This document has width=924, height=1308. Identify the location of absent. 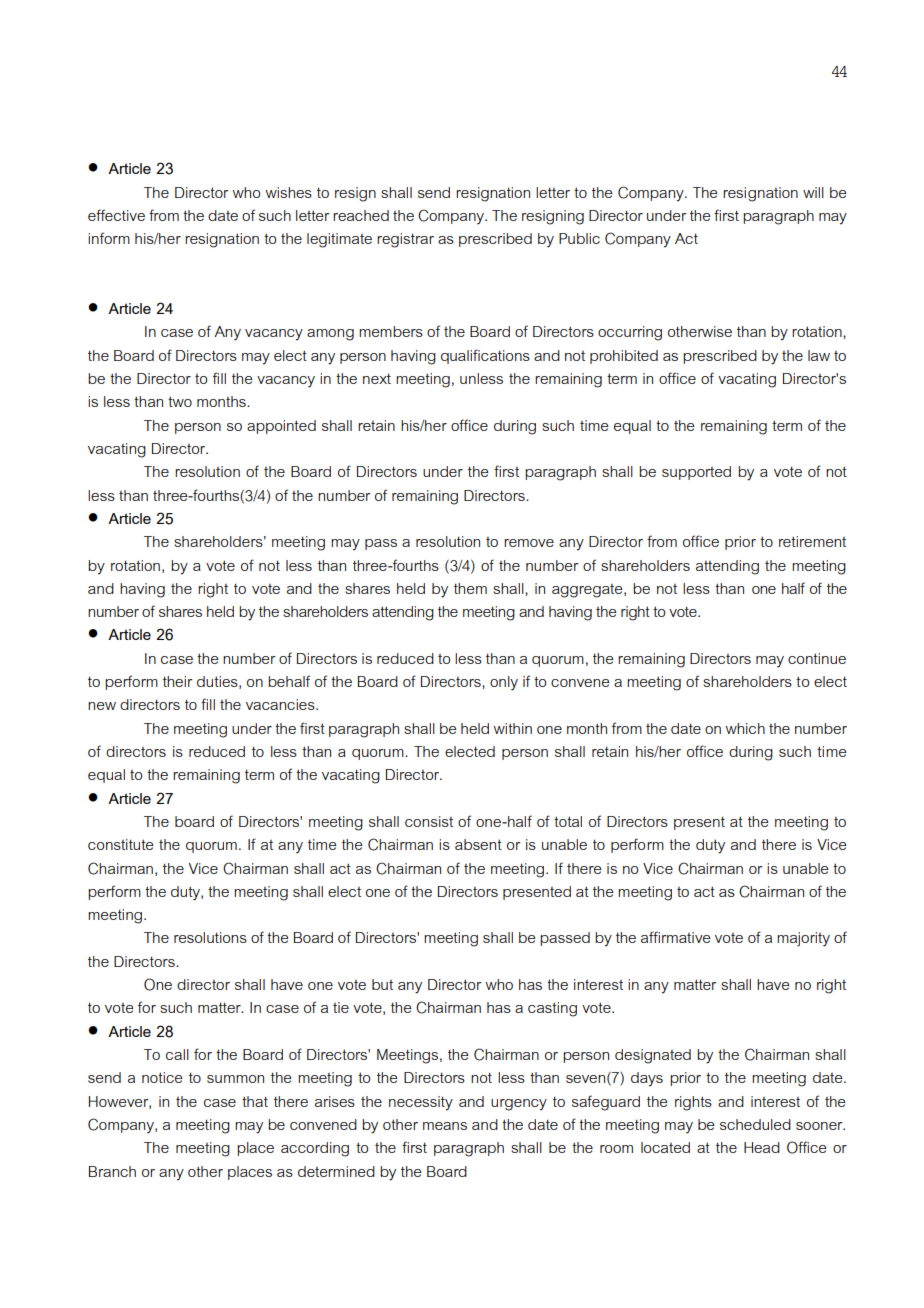
(478, 844).
